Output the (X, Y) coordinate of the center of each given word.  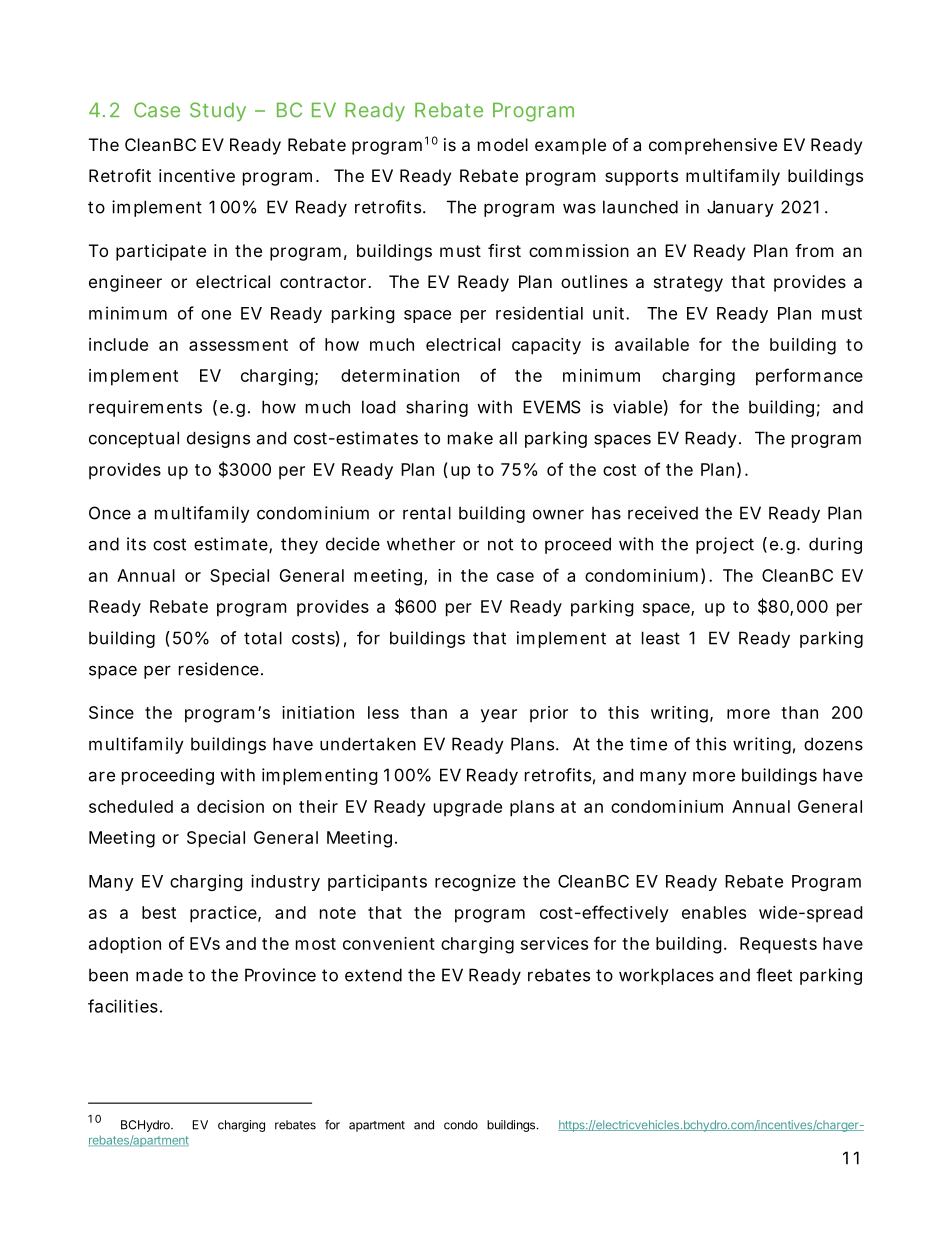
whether (421, 544)
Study (218, 112)
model (503, 144)
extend (373, 975)
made (159, 975)
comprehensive (713, 146)
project (725, 545)
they (299, 545)
